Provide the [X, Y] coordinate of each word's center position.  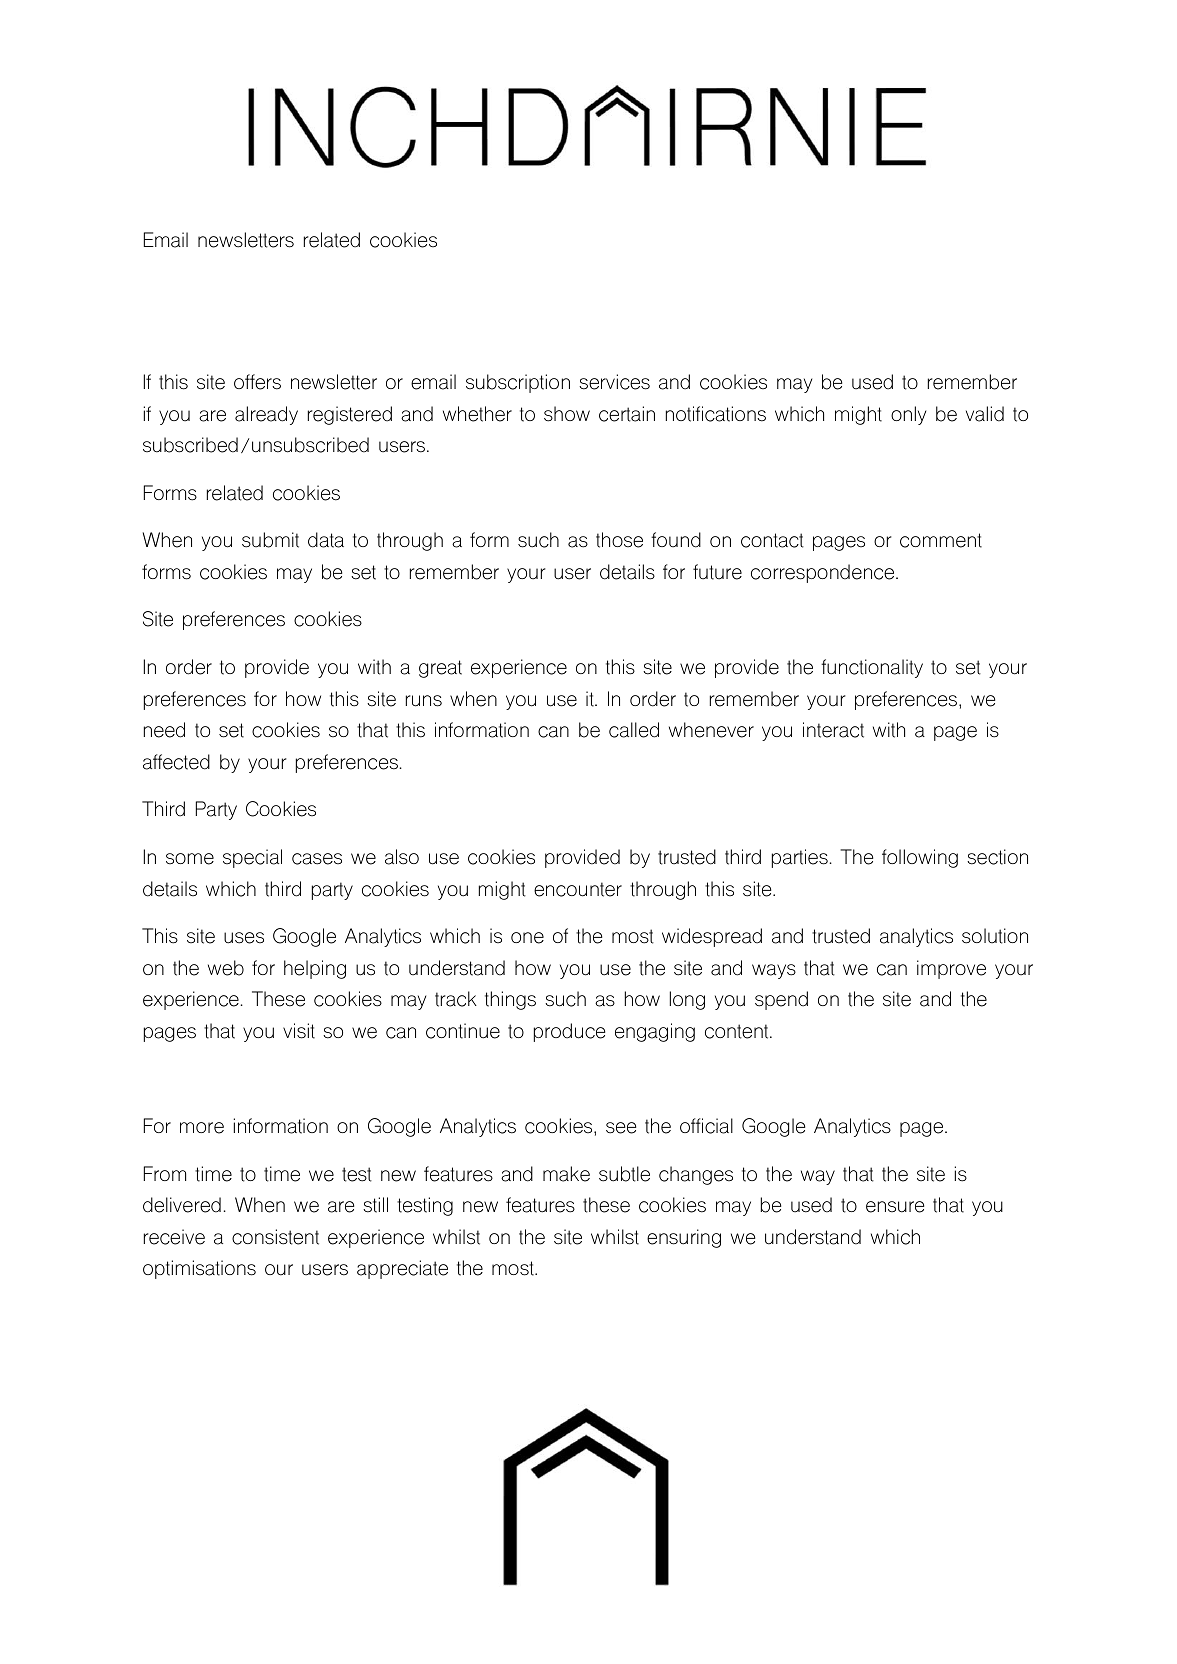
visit [299, 1031]
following [920, 858]
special [252, 858]
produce [569, 1032]
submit [270, 540]
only [908, 415]
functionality [872, 668]
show [567, 414]
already [266, 415]
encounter [578, 889]
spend [781, 1000]
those [619, 540]
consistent [275, 1237]
